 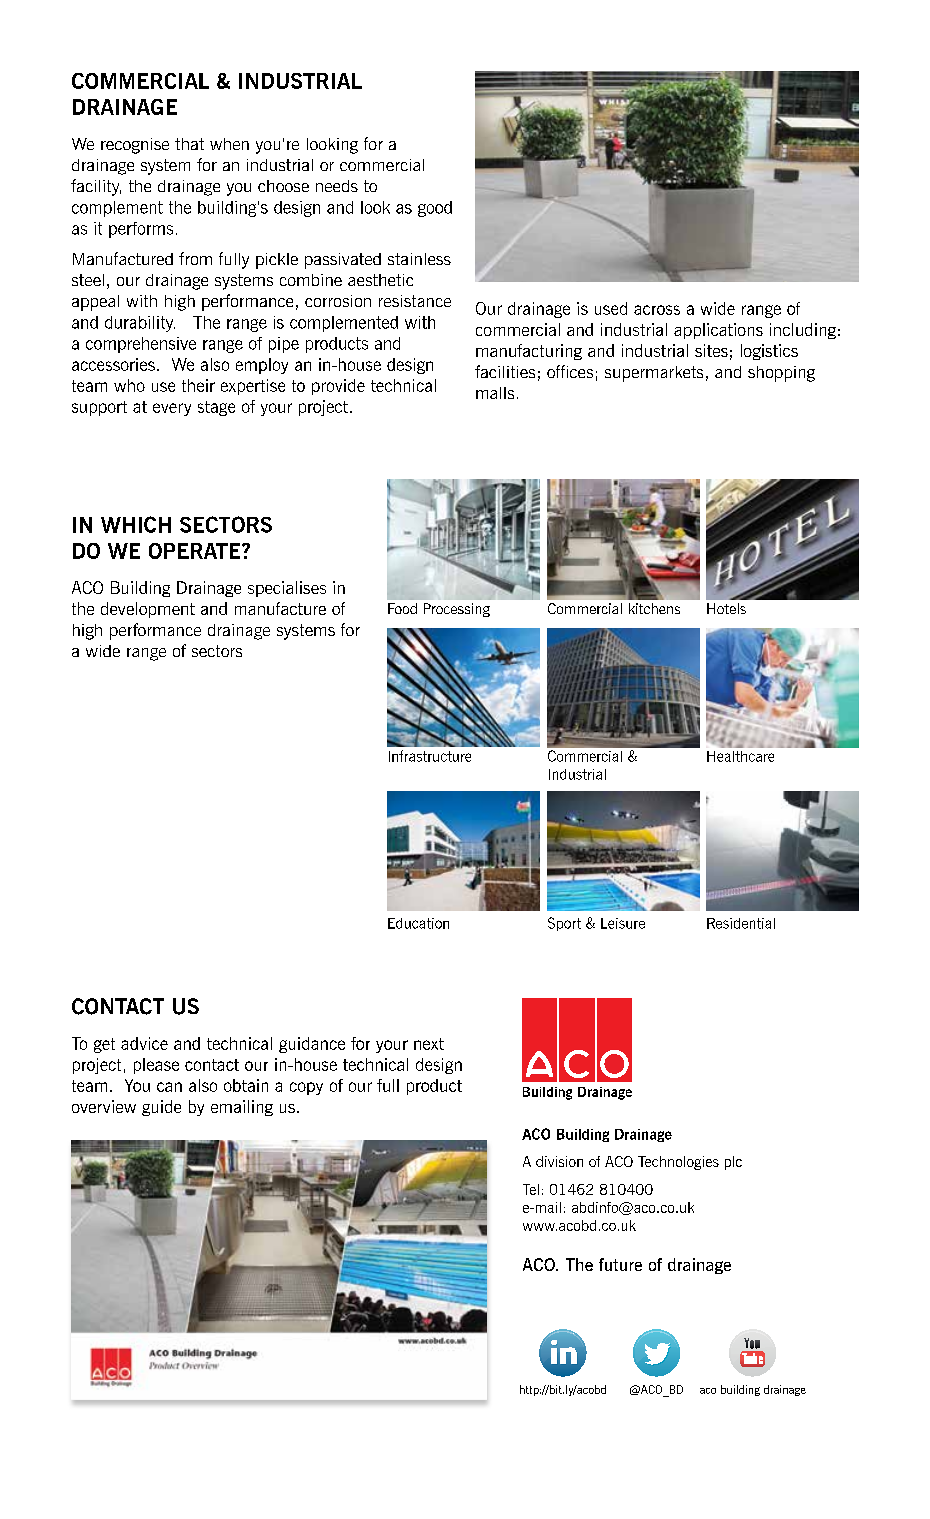 What do you see at coordinates (148, 610) in the image?
I see `development` at bounding box center [148, 610].
